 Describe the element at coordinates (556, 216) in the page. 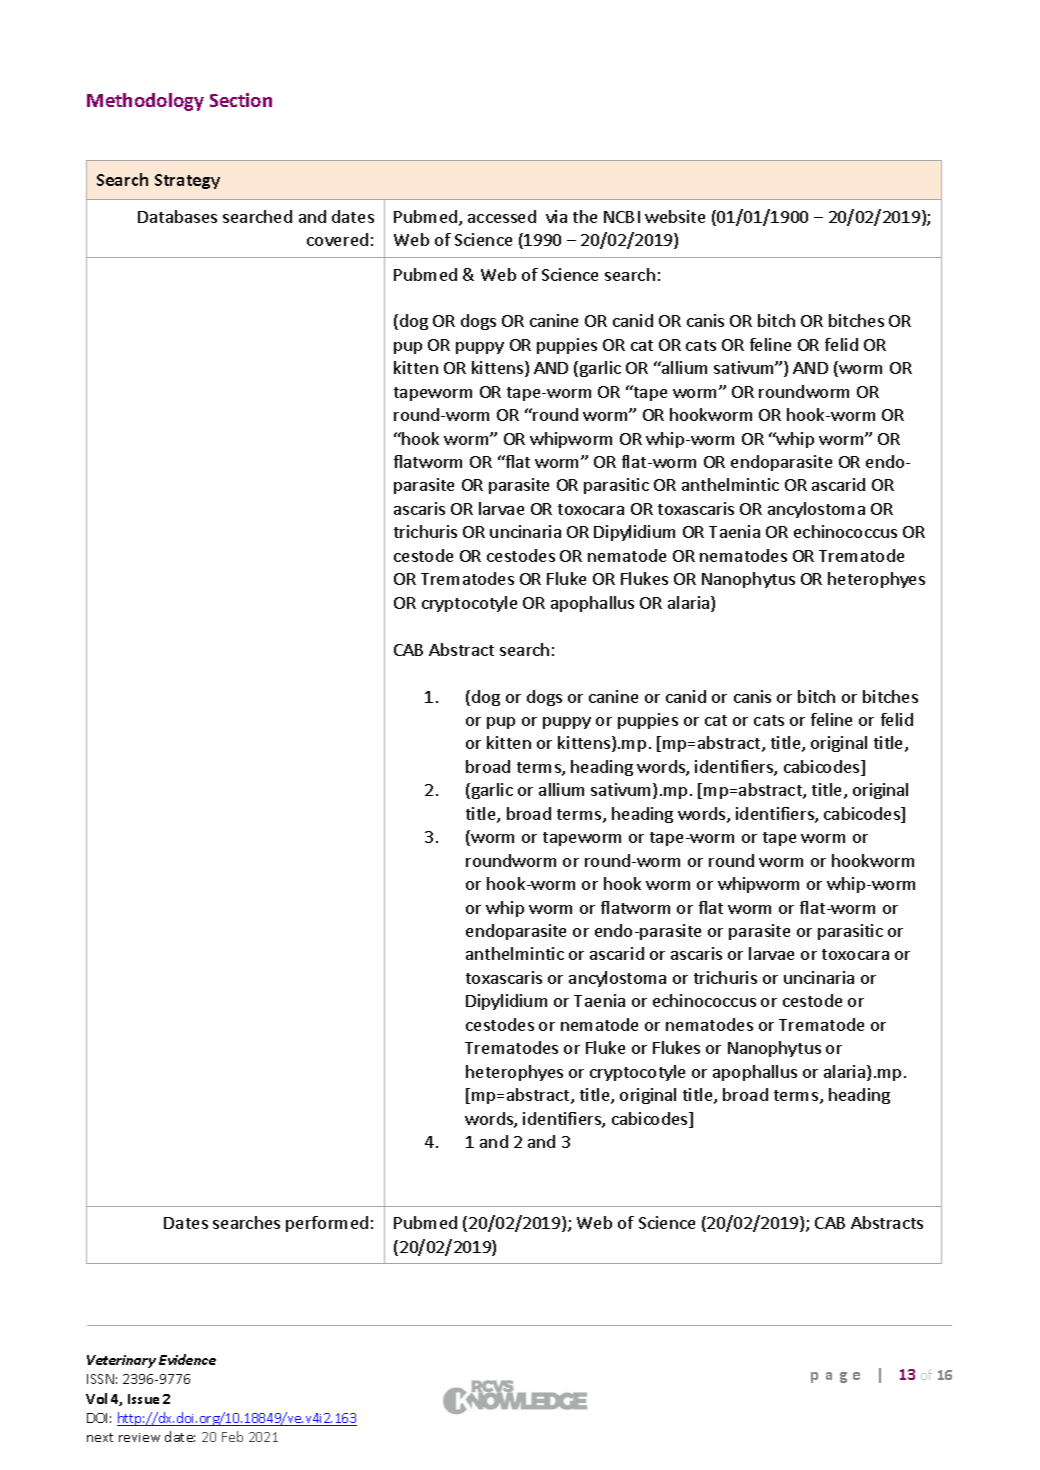

I see `via` at that location.
